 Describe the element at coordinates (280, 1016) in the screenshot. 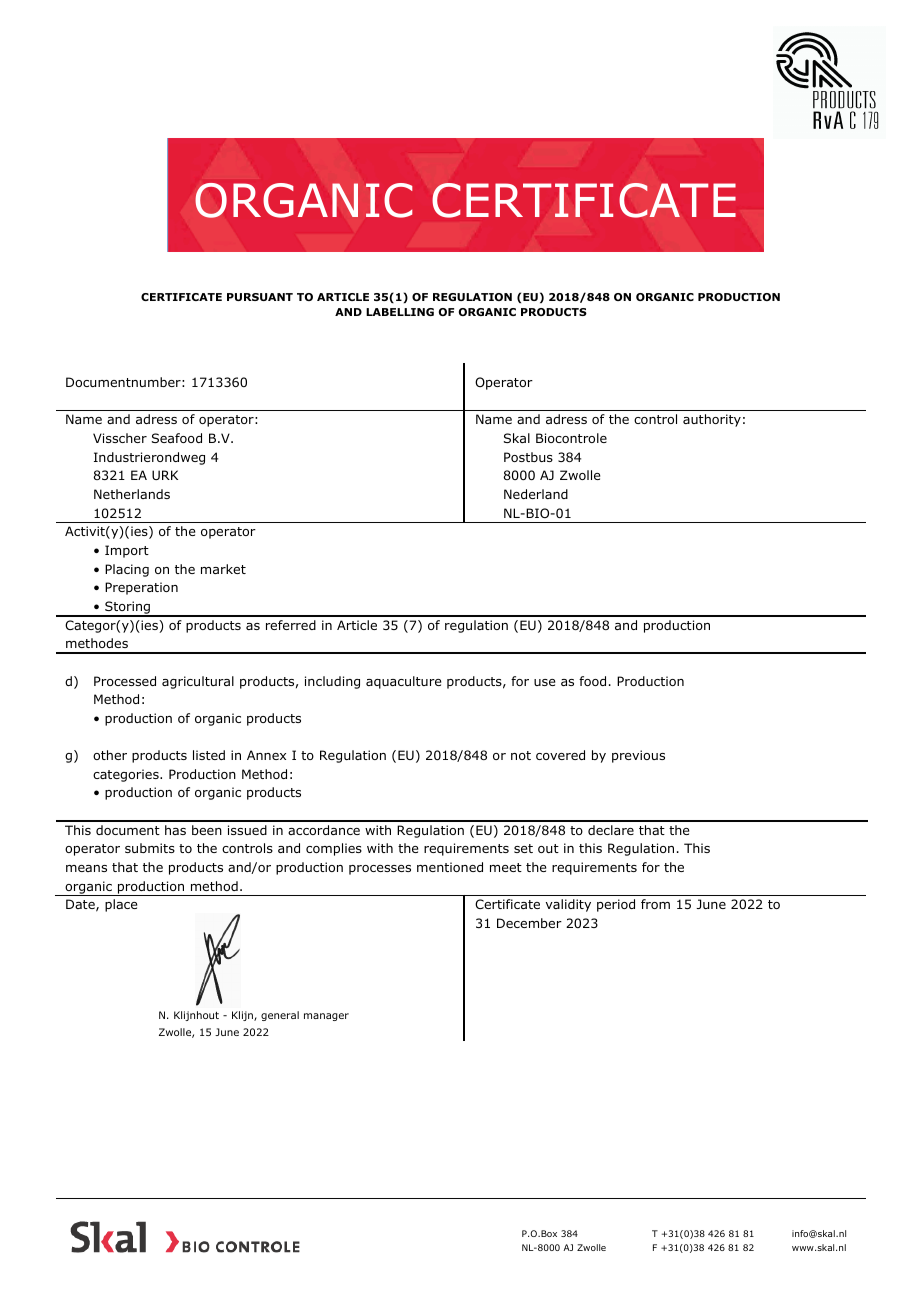

I see `general` at that location.
